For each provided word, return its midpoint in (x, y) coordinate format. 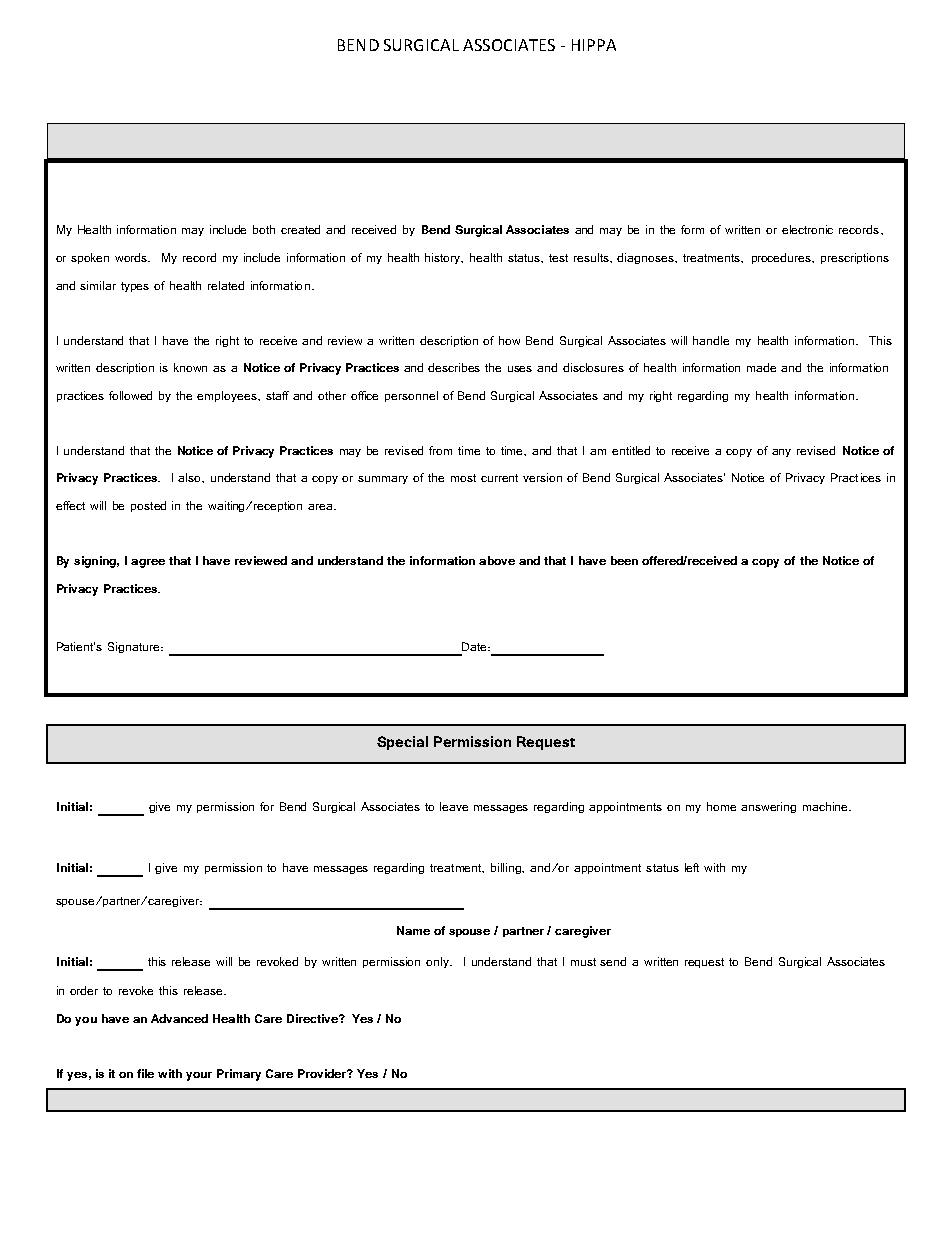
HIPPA (594, 45)
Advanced (179, 1018)
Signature (135, 647)
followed (130, 395)
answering (768, 807)
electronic (807, 229)
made (761, 367)
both (264, 229)
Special (402, 743)
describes (454, 367)
